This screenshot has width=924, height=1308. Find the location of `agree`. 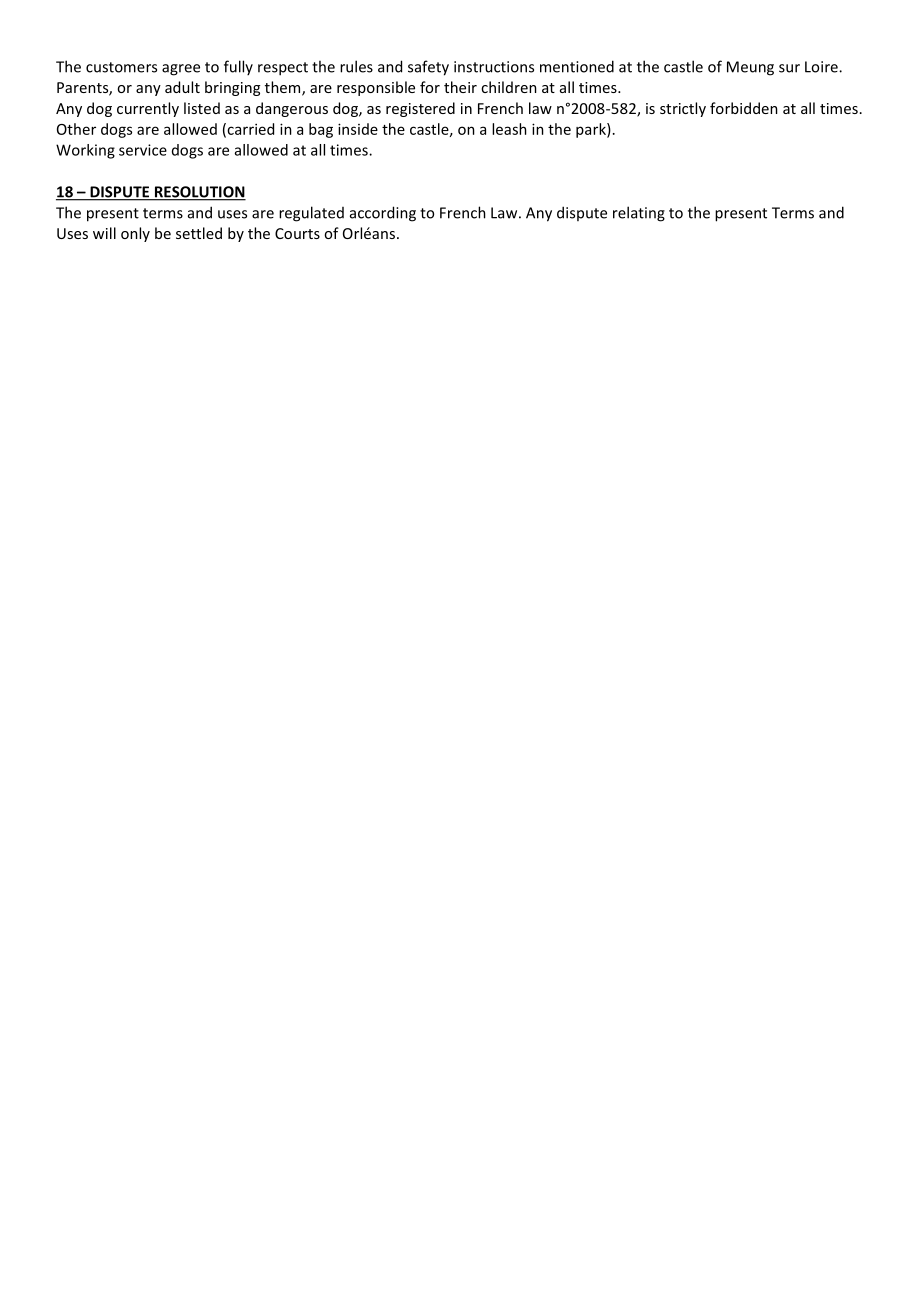

agree is located at coordinates (181, 70).
